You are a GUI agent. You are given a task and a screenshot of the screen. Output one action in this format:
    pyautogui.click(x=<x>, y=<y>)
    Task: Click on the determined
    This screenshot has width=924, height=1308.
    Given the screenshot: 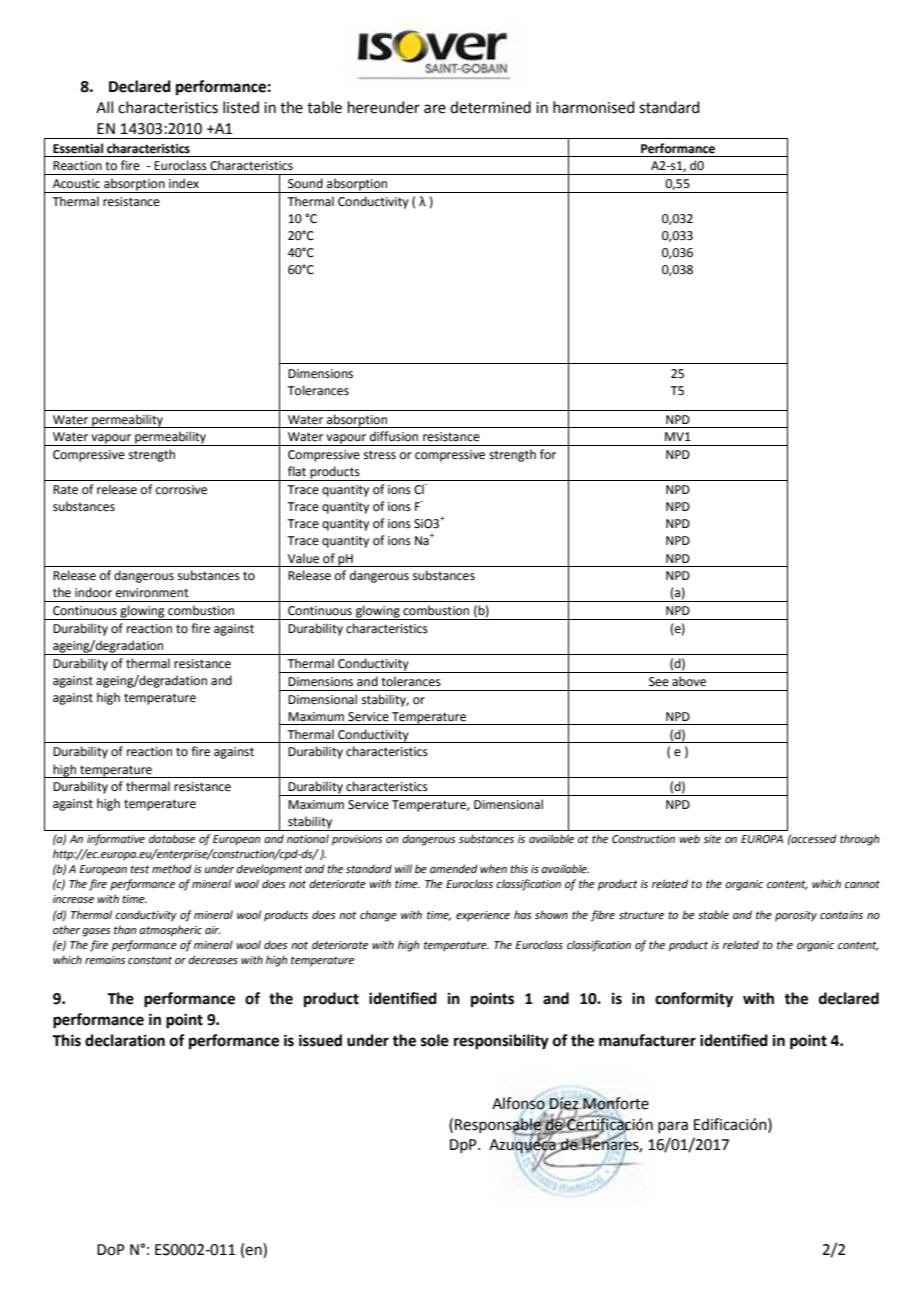 What is the action you would take?
    pyautogui.click(x=490, y=107)
